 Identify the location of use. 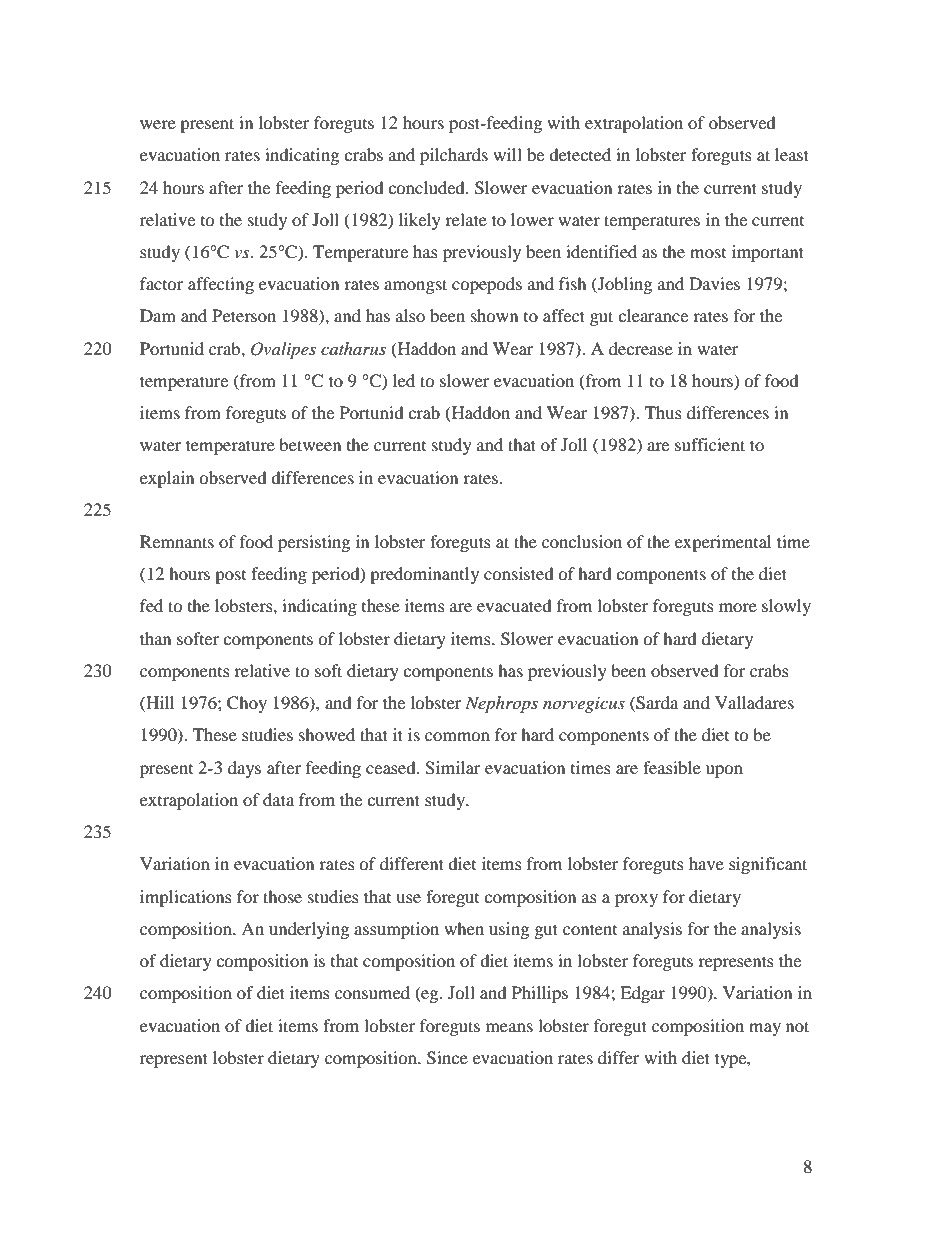
(408, 898).
